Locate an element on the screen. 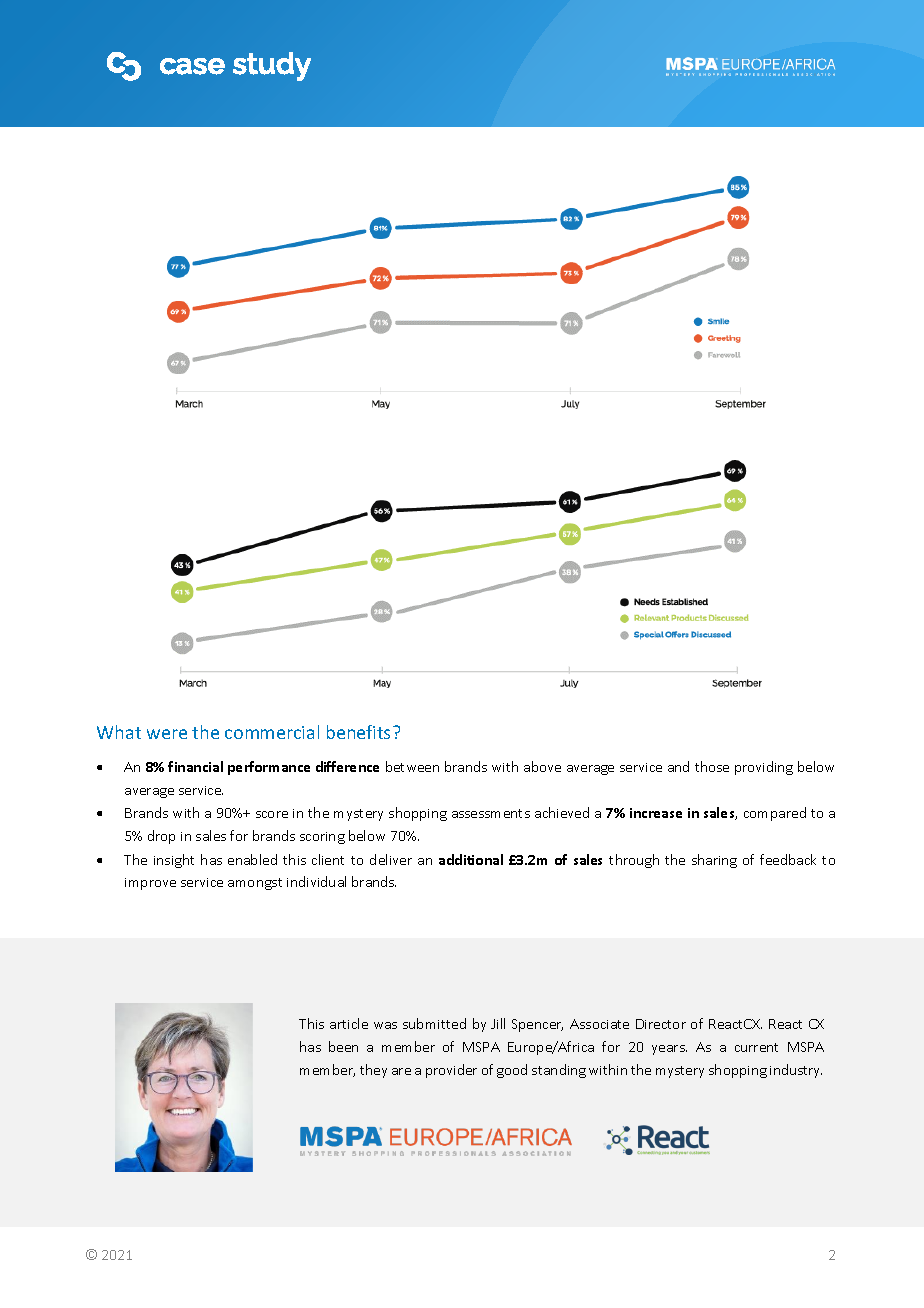 The width and height of the screenshot is (924, 1308). been is located at coordinates (343, 1046).
